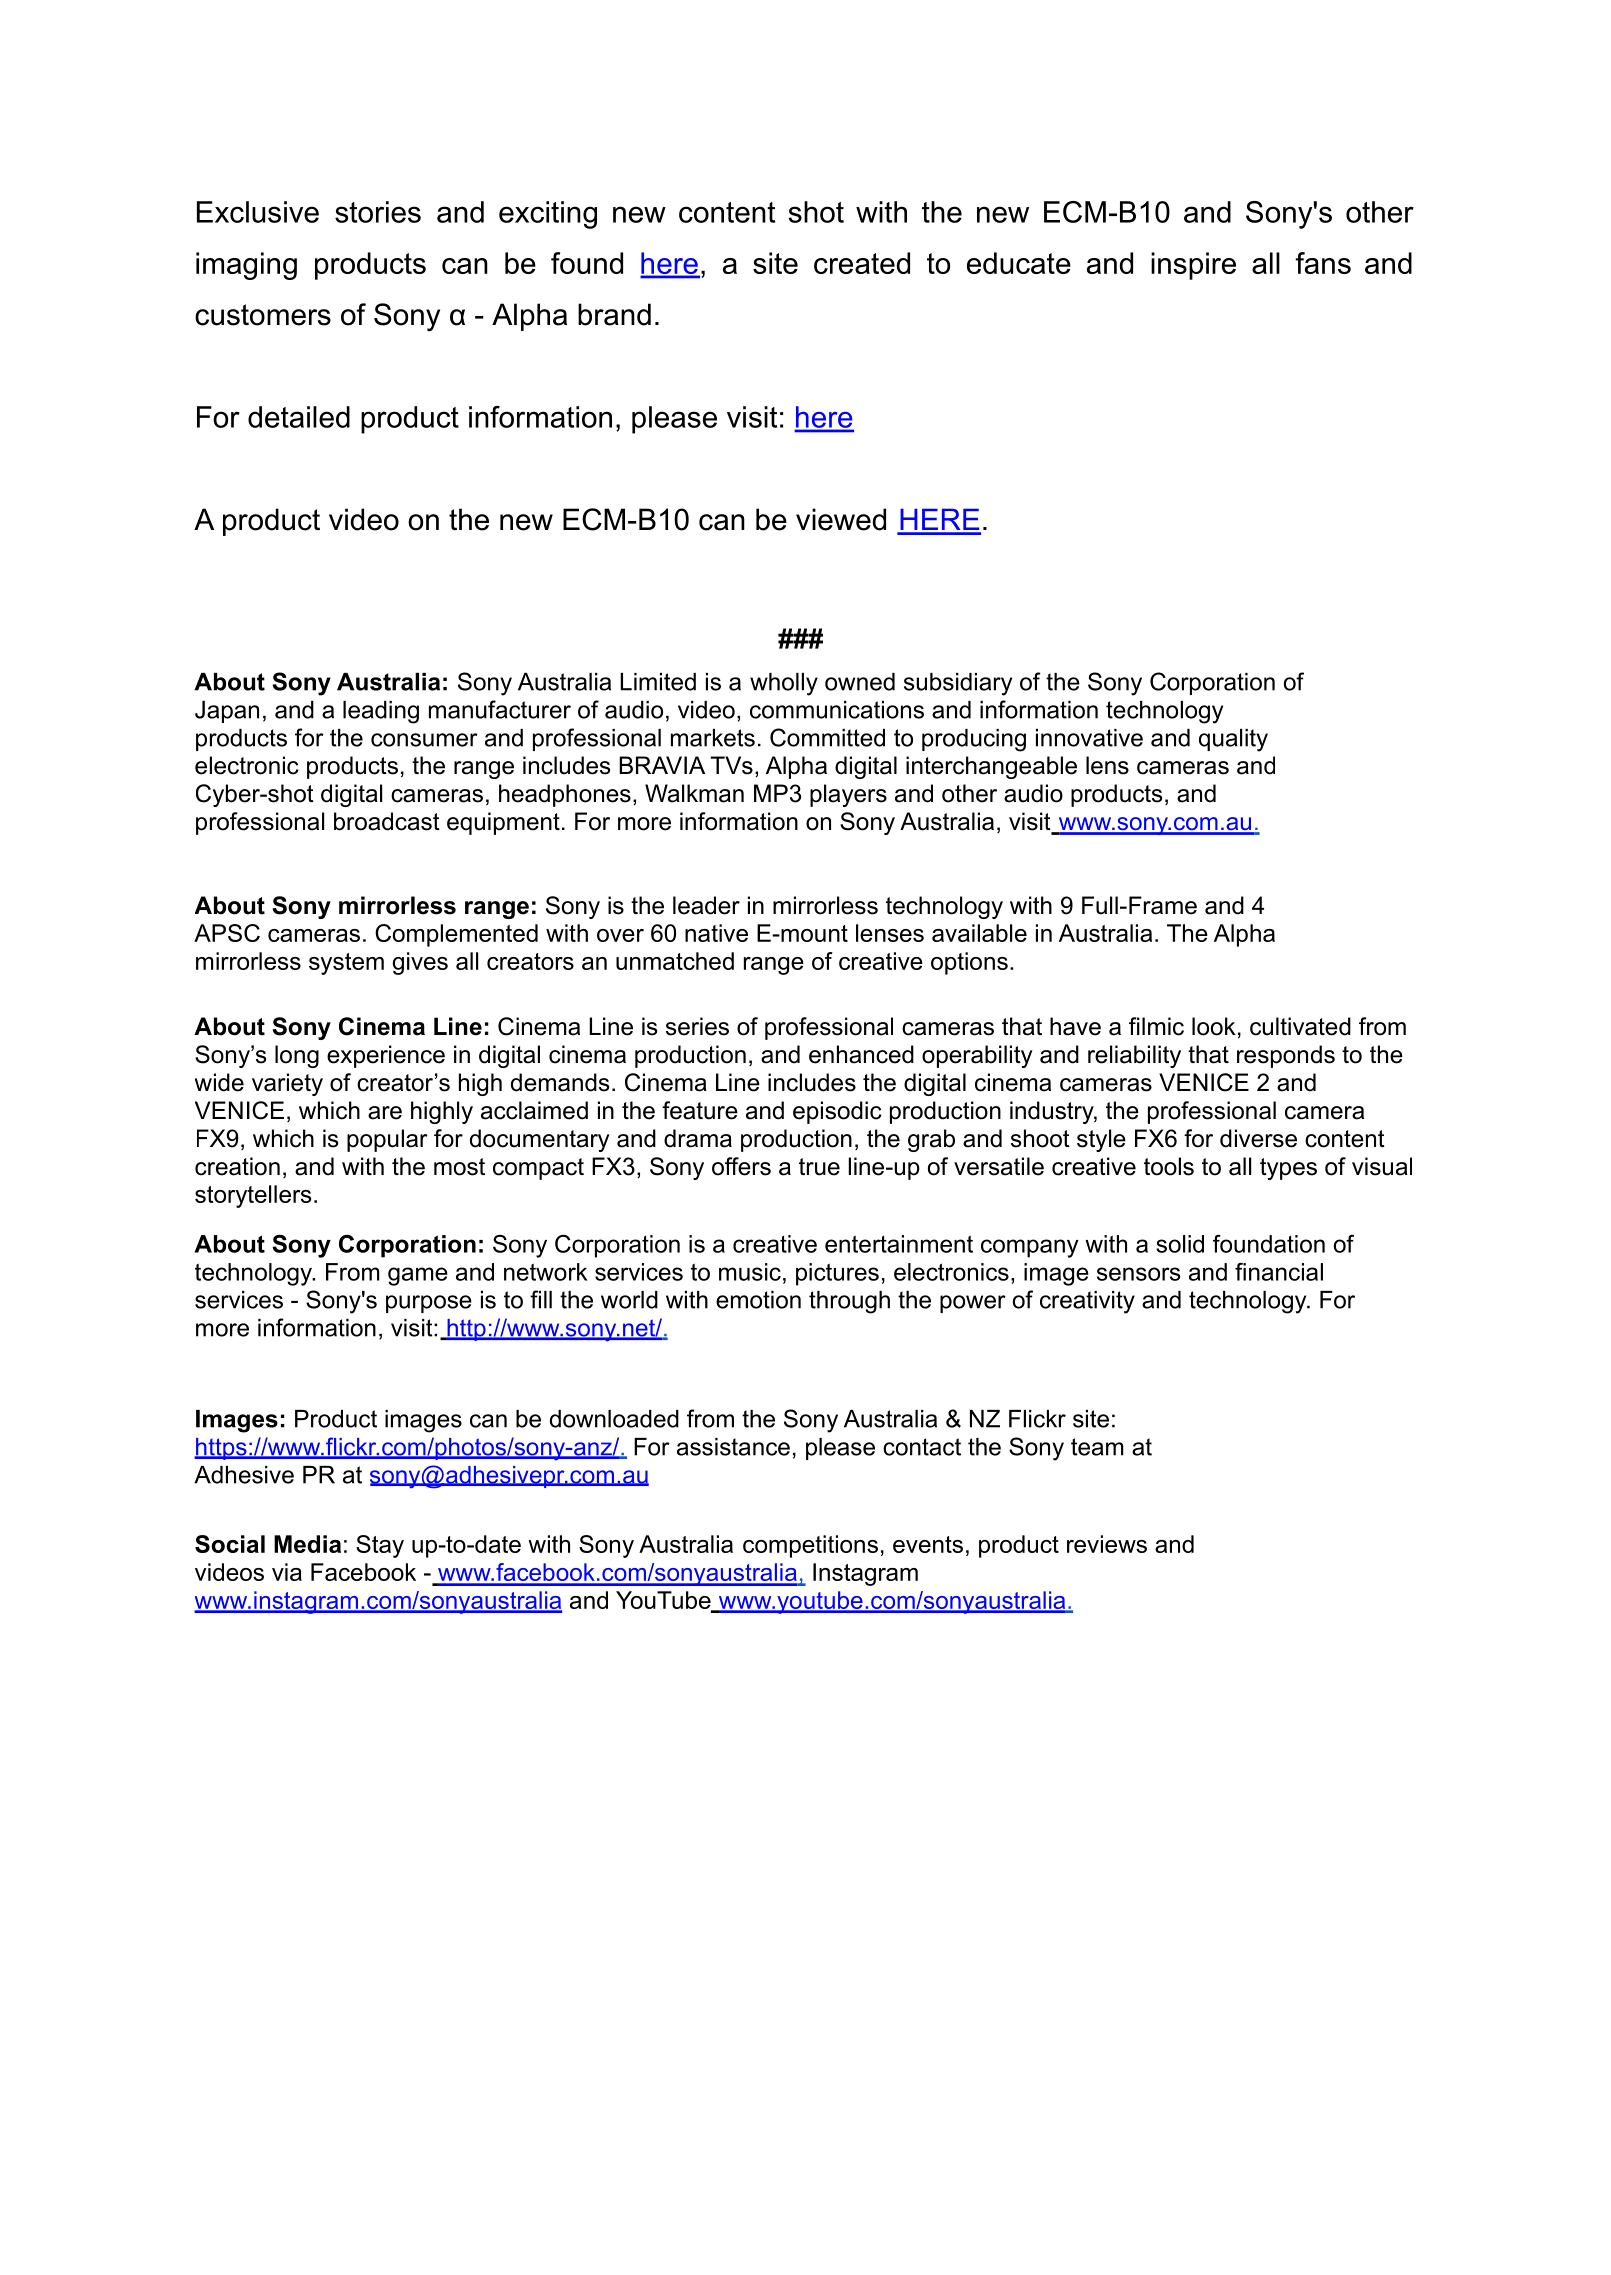 The width and height of the image is (1611, 2275). I want to click on broadcast, so click(387, 821).
